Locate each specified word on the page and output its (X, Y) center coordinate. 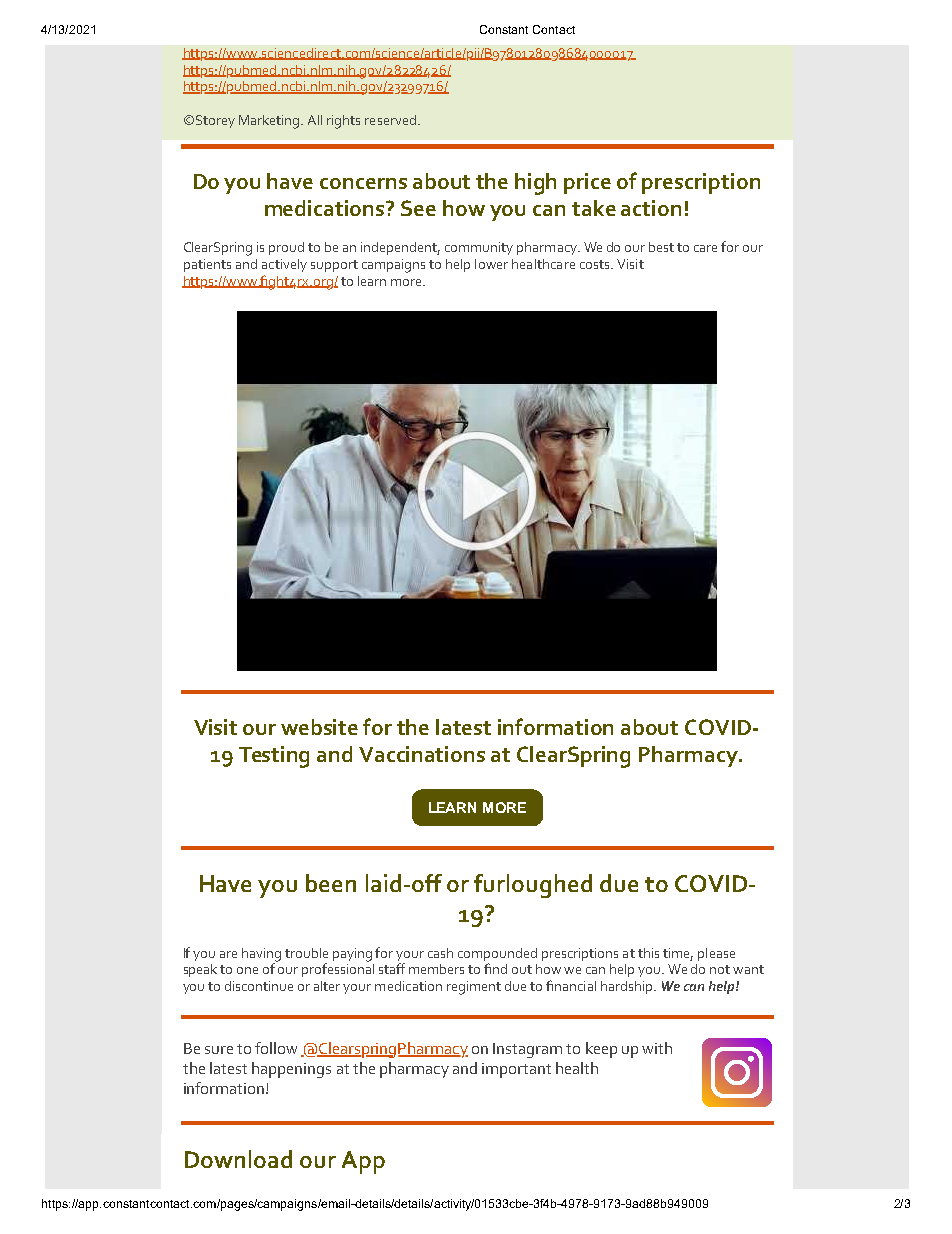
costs (596, 264)
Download (238, 1159)
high (535, 184)
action (651, 208)
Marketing (270, 122)
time (678, 954)
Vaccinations (422, 754)
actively (284, 265)
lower (491, 264)
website (319, 727)
